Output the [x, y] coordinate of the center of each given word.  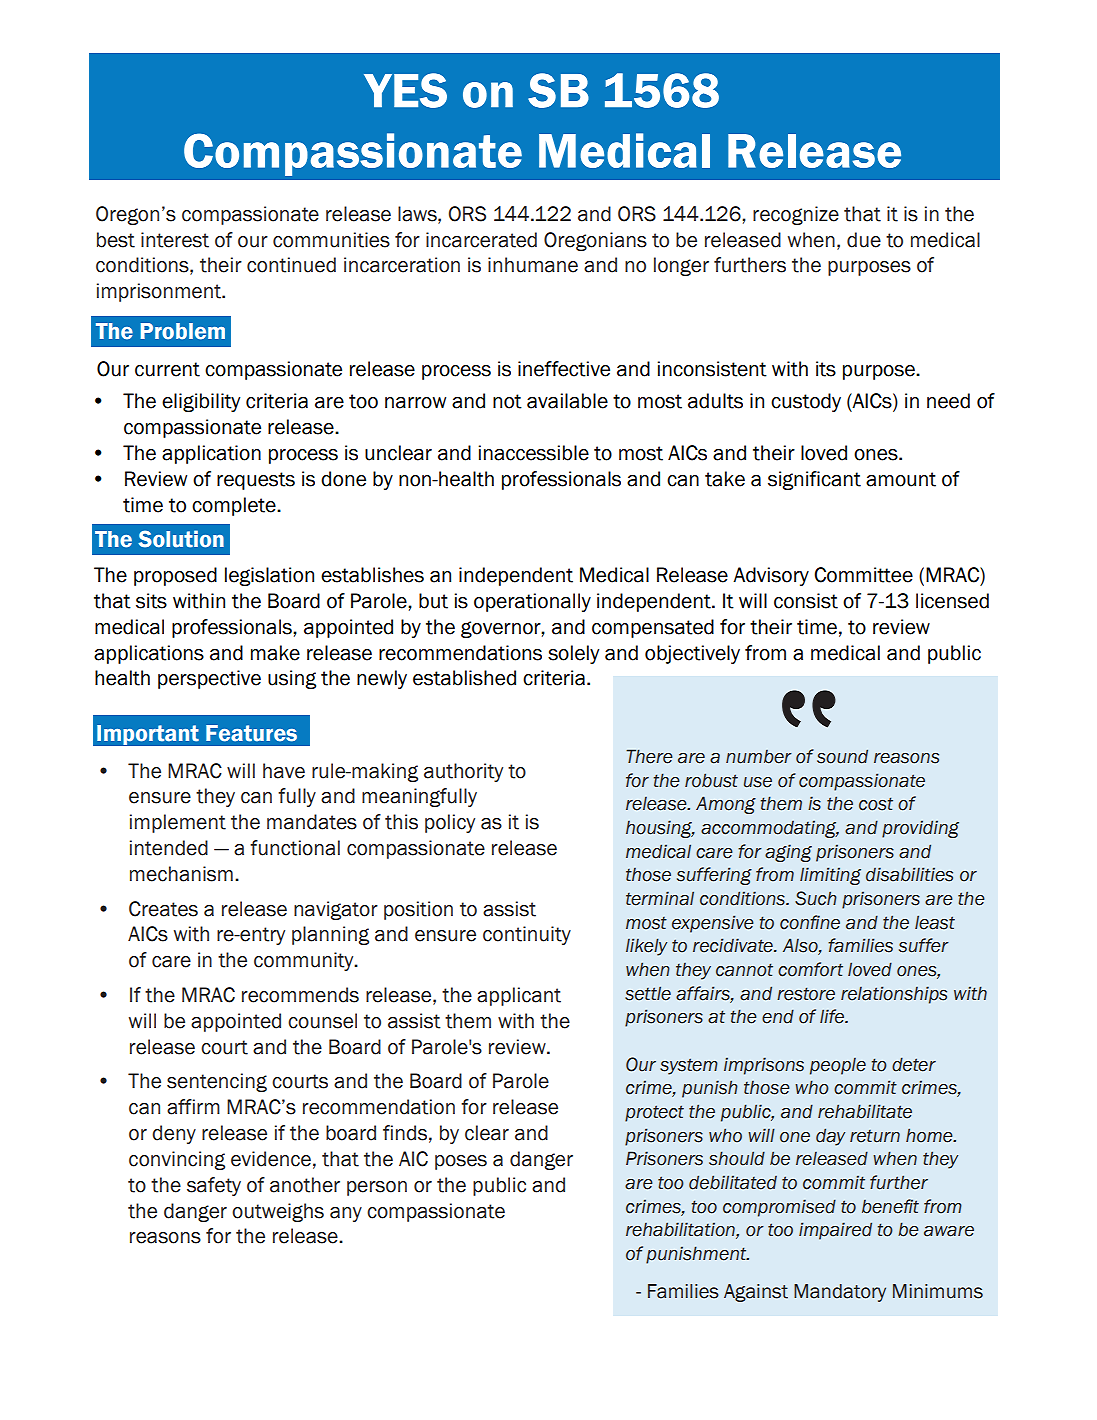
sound [842, 756]
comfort [810, 969]
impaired [835, 1231]
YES [405, 90]
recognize [796, 215]
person [377, 1188]
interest [175, 240]
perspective [209, 679]
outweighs [278, 1212]
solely [573, 654]
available [567, 401]
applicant [519, 996]
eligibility [201, 402]
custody [806, 402]
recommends [300, 995]
